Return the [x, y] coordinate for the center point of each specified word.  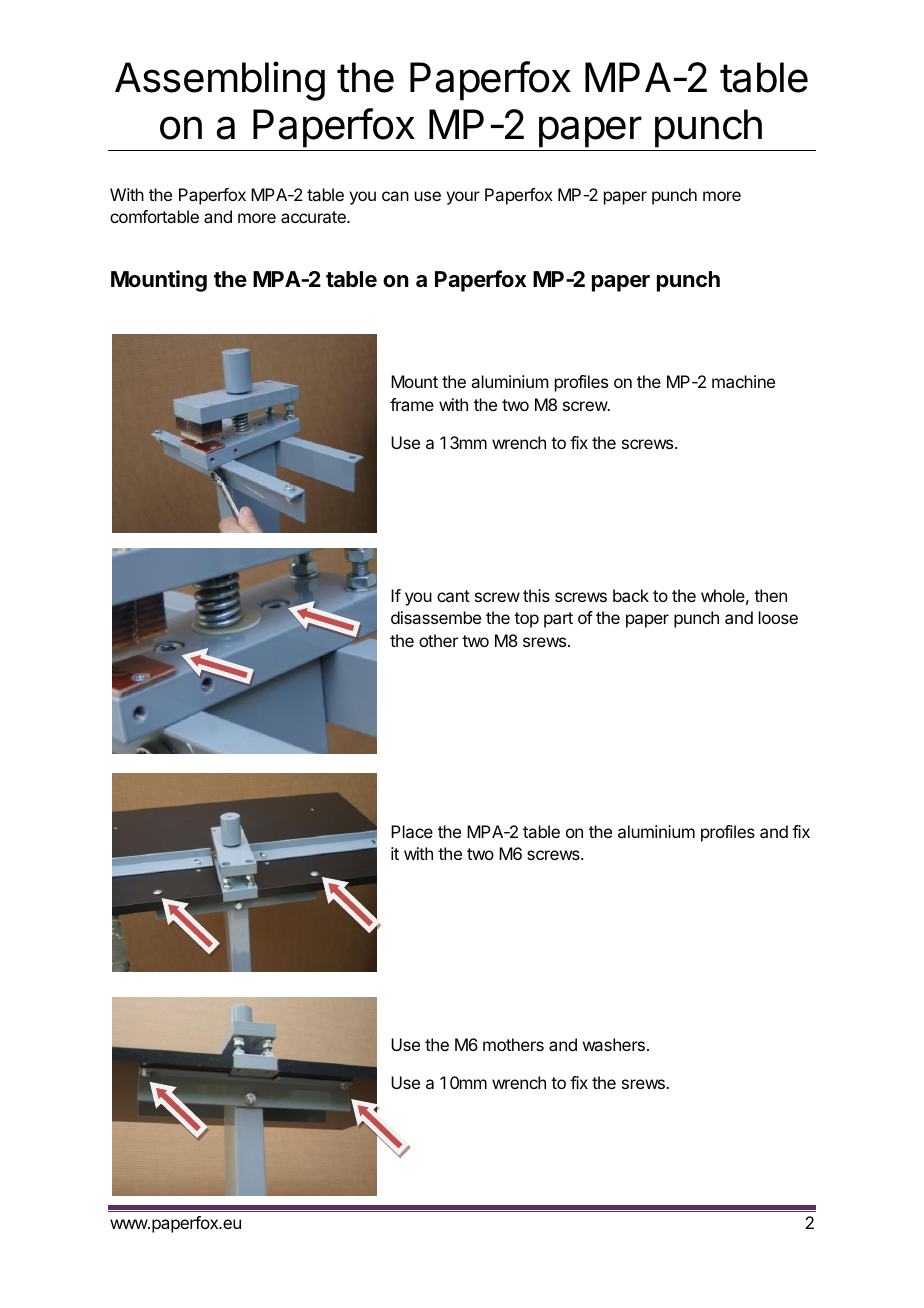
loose [778, 617]
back [631, 595]
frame [412, 404]
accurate [314, 217]
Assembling [220, 81]
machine [743, 381]
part [558, 620]
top [526, 620]
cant [453, 596]
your [463, 198]
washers [614, 1044]
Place [412, 831]
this [536, 595]
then [770, 595]
